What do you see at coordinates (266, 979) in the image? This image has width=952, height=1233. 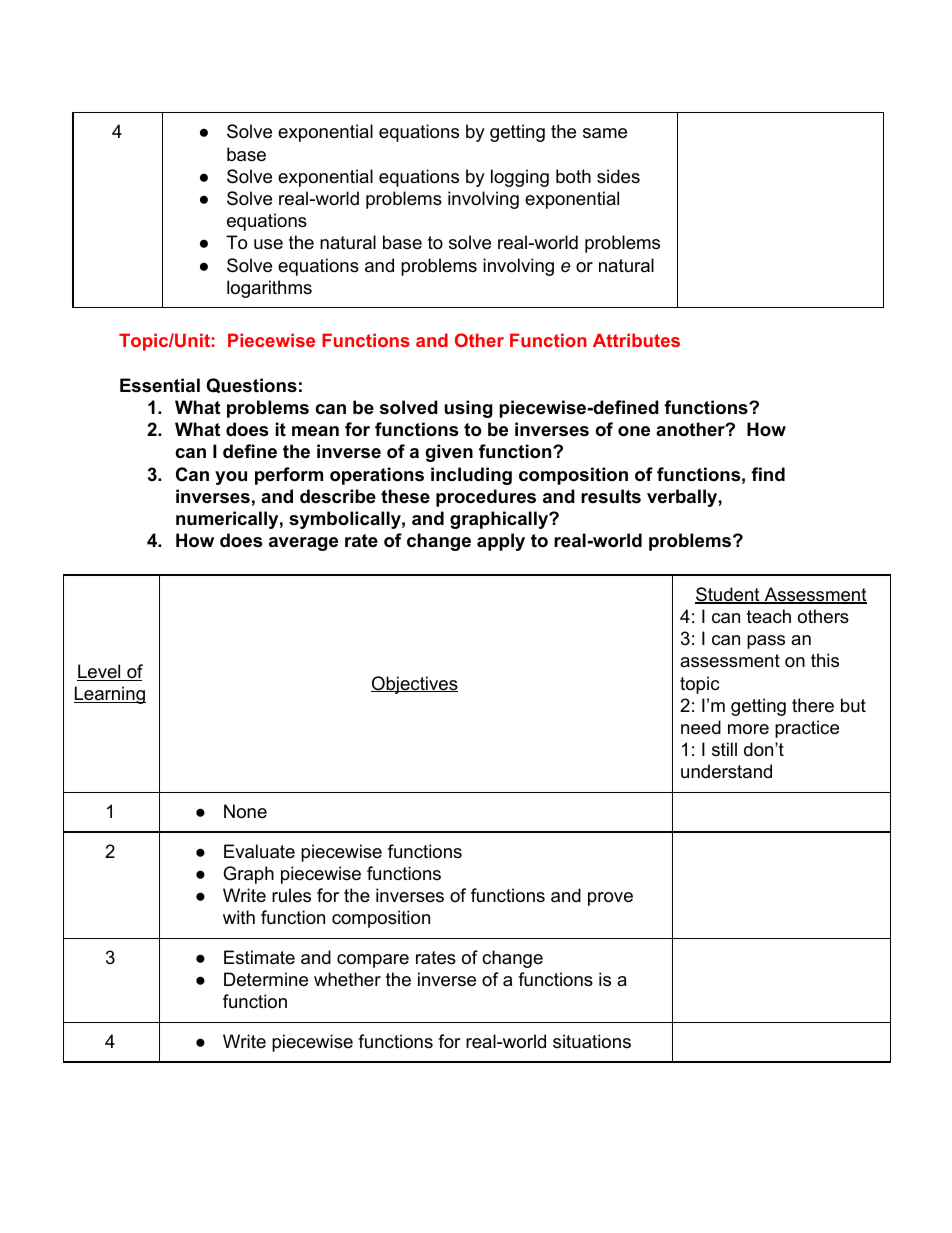 I see `Determine` at bounding box center [266, 979].
